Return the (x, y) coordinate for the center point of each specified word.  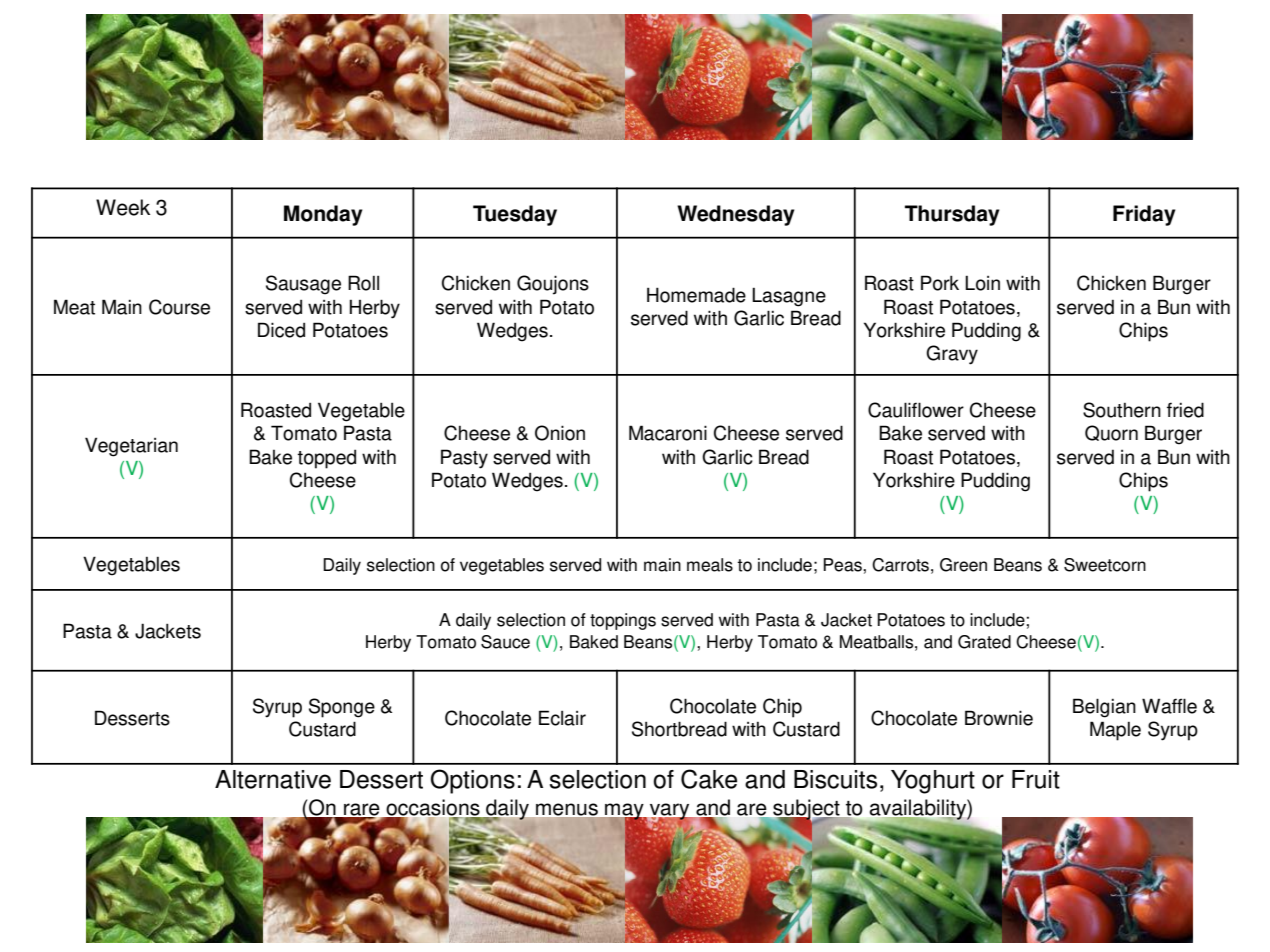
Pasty (464, 459)
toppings (623, 621)
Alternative (273, 779)
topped (327, 459)
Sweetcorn (1105, 565)
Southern (1122, 410)
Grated (984, 642)
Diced (281, 330)
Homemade (696, 295)
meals (710, 565)
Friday (1144, 215)
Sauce (505, 642)
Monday (323, 215)
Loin (982, 283)
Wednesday (736, 215)
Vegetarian (131, 447)
